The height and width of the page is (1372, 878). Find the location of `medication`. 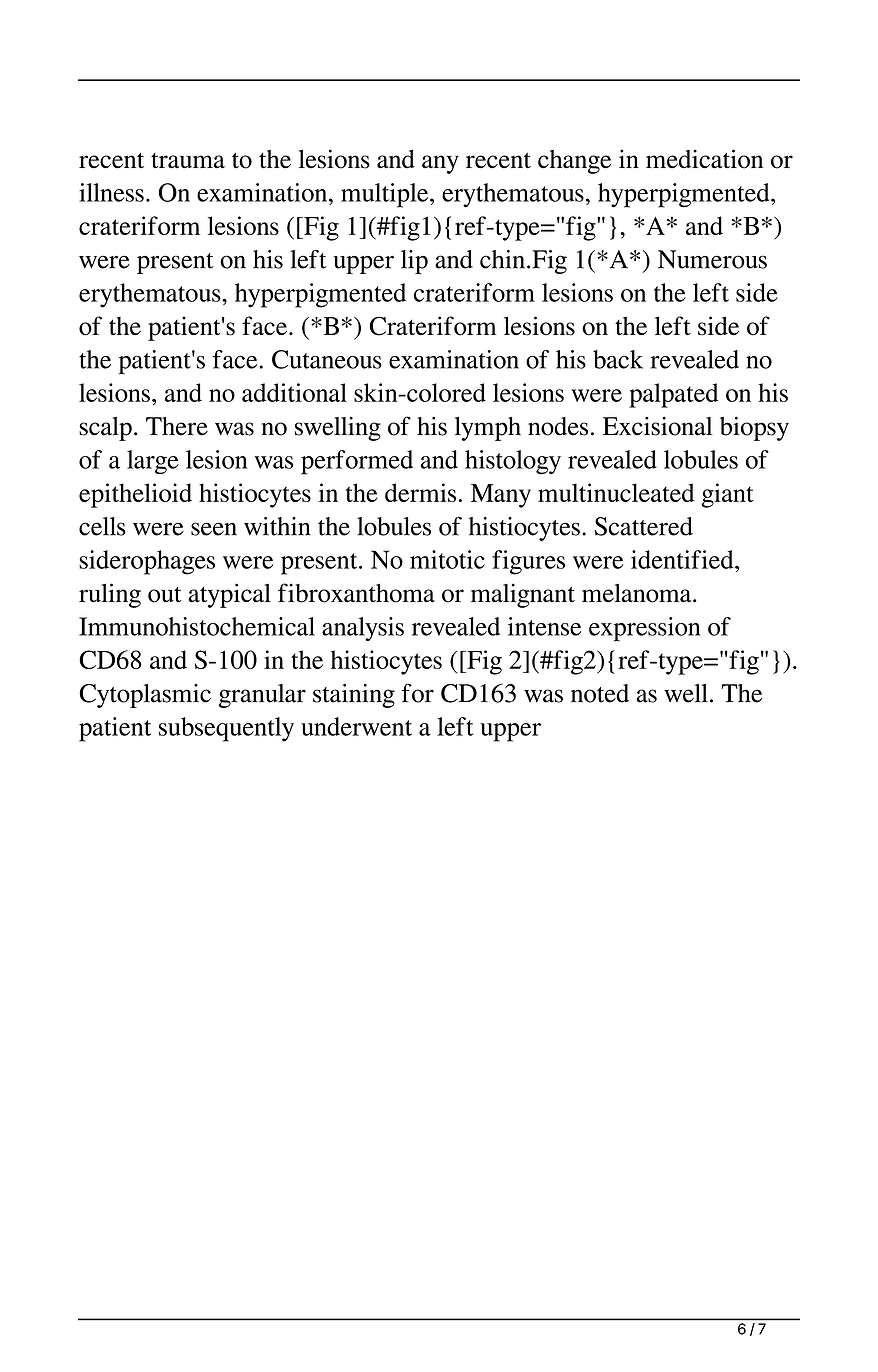

medication is located at coordinates (704, 159).
